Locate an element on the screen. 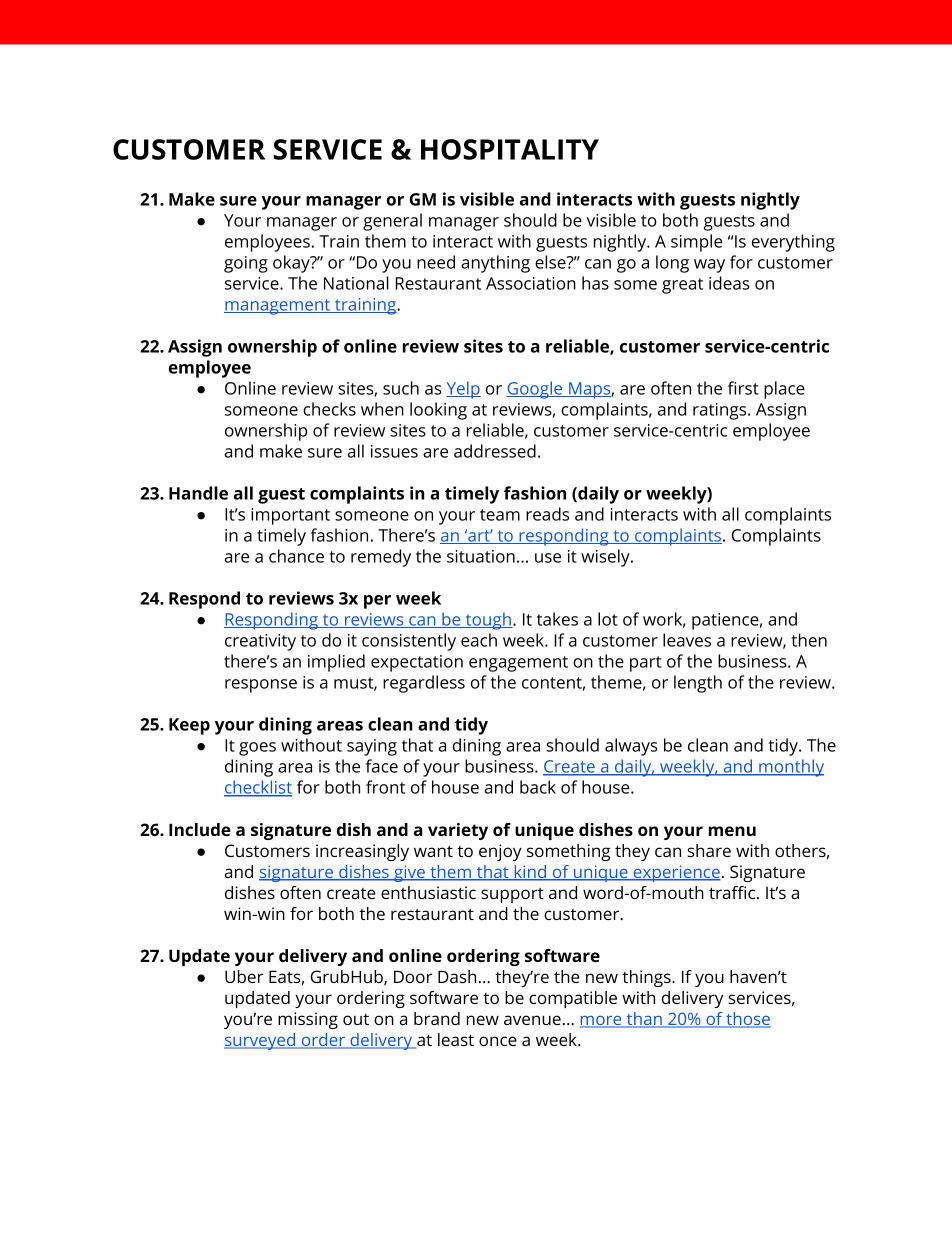 The width and height of the screenshot is (952, 1233). HOSPITALITY is located at coordinates (510, 149).
